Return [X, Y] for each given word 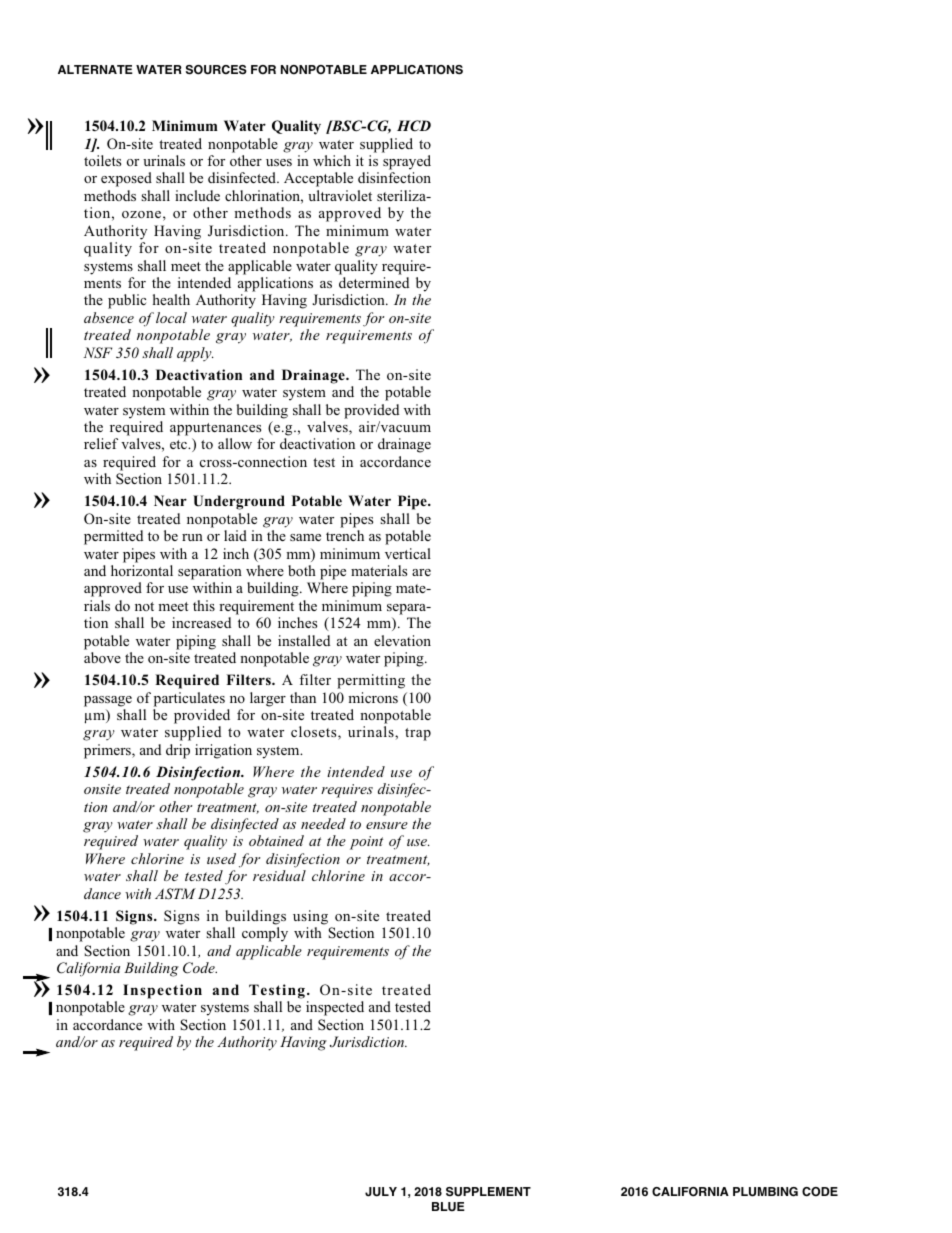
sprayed [407, 162]
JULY [381, 1192]
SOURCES [216, 70]
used [221, 858]
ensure [387, 825]
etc [180, 444]
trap [418, 734]
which [332, 160]
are [421, 572]
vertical [408, 553]
